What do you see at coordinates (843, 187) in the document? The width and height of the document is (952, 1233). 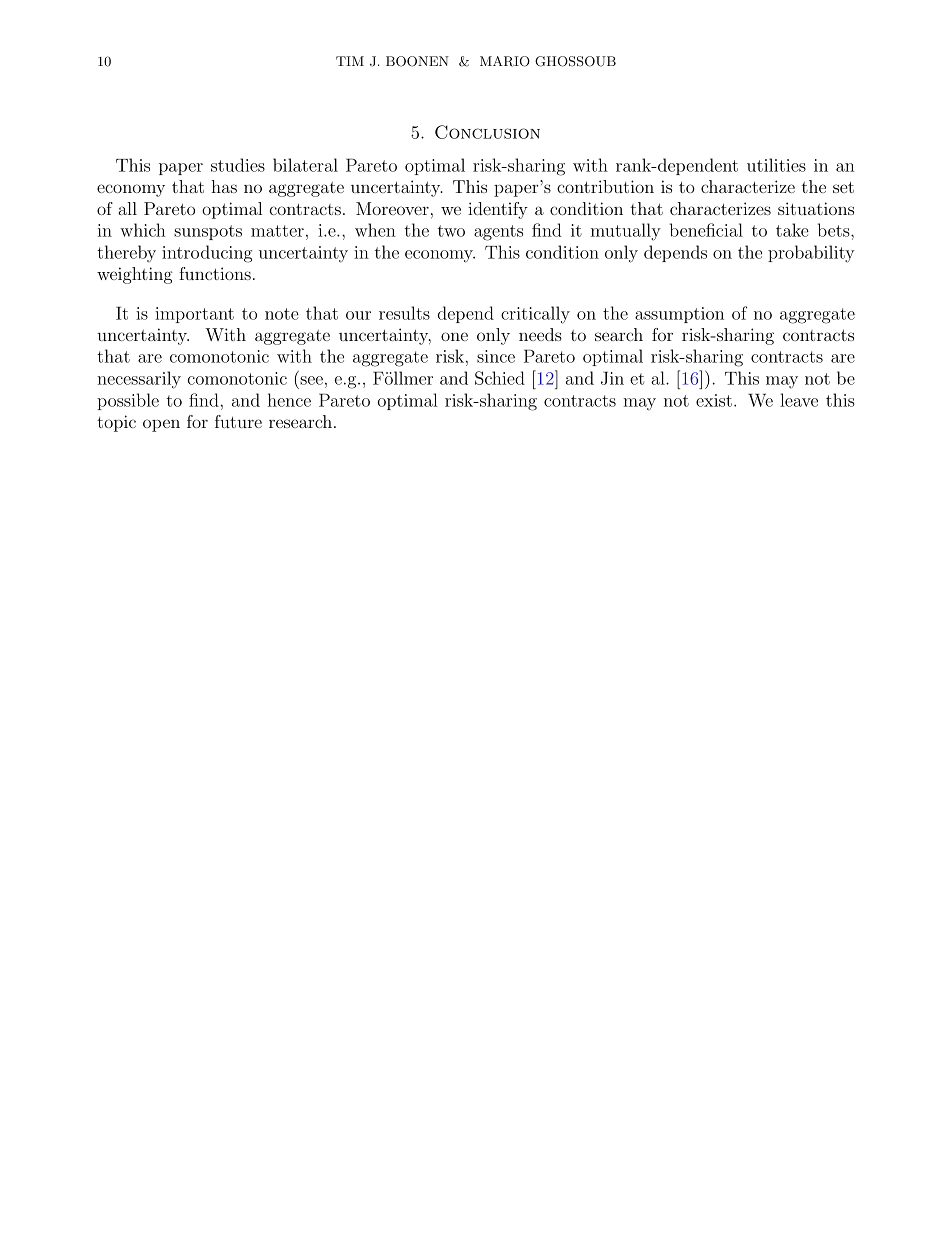 I see `set` at bounding box center [843, 187].
